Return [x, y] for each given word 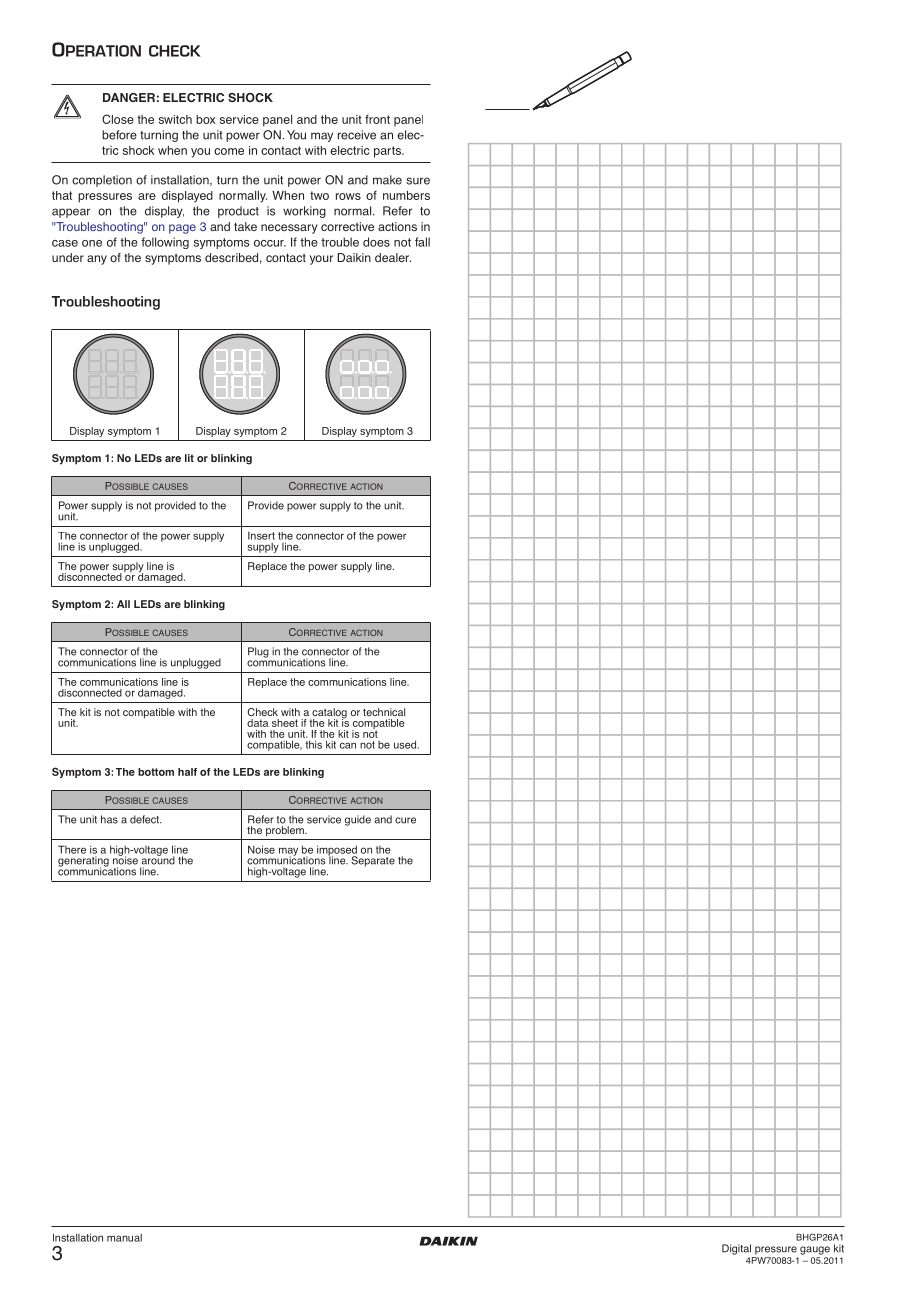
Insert [261, 536]
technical [384, 712]
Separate [373, 861]
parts [388, 152]
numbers [406, 195]
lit [189, 458]
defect [145, 819]
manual [124, 1238]
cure [405, 820]
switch [175, 119]
